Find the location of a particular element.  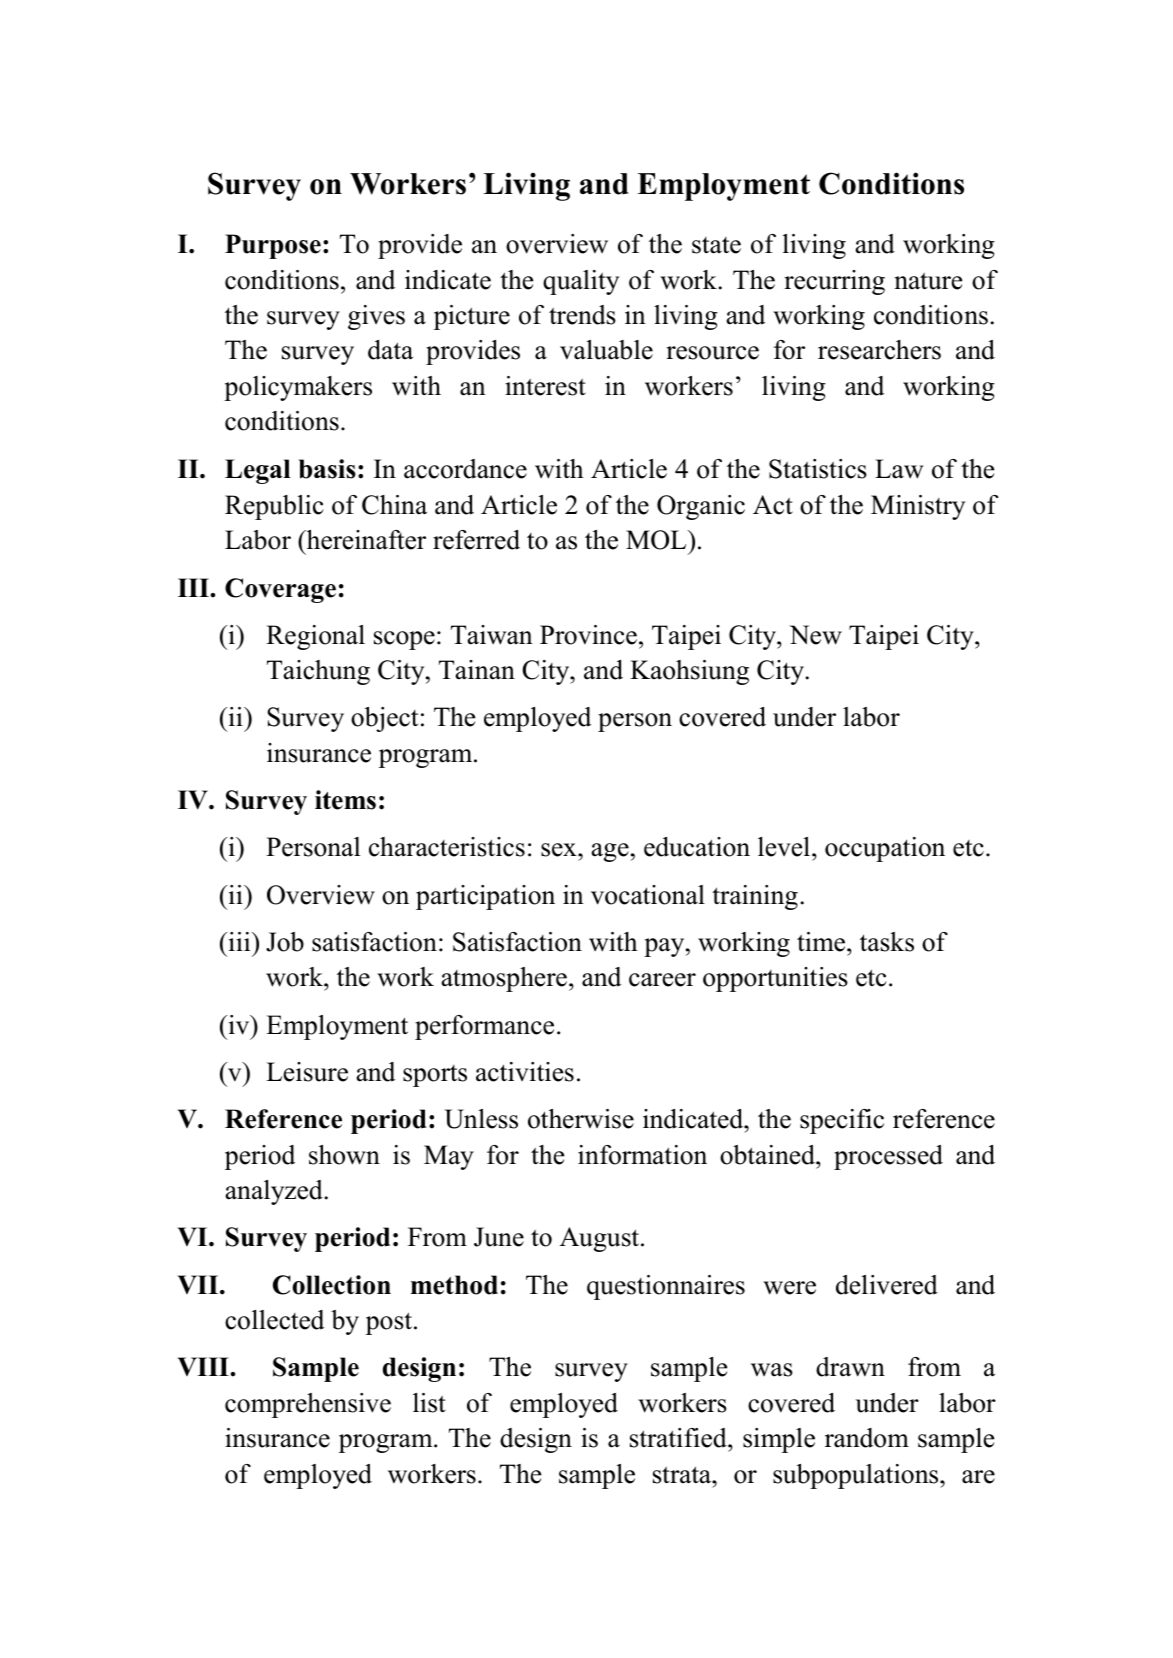

occupation is located at coordinates (885, 849).
